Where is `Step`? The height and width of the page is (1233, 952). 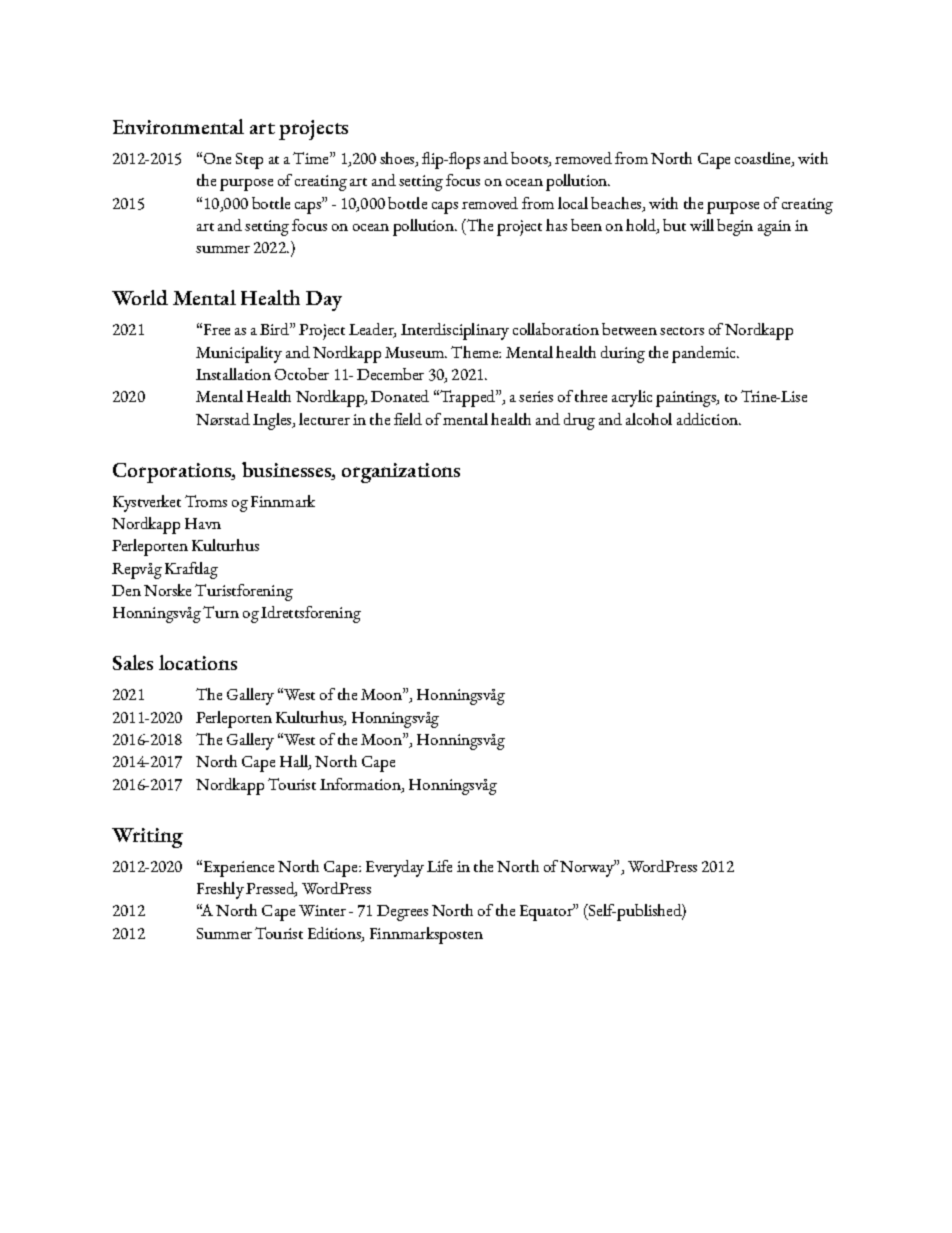 Step is located at coordinates (249, 161).
